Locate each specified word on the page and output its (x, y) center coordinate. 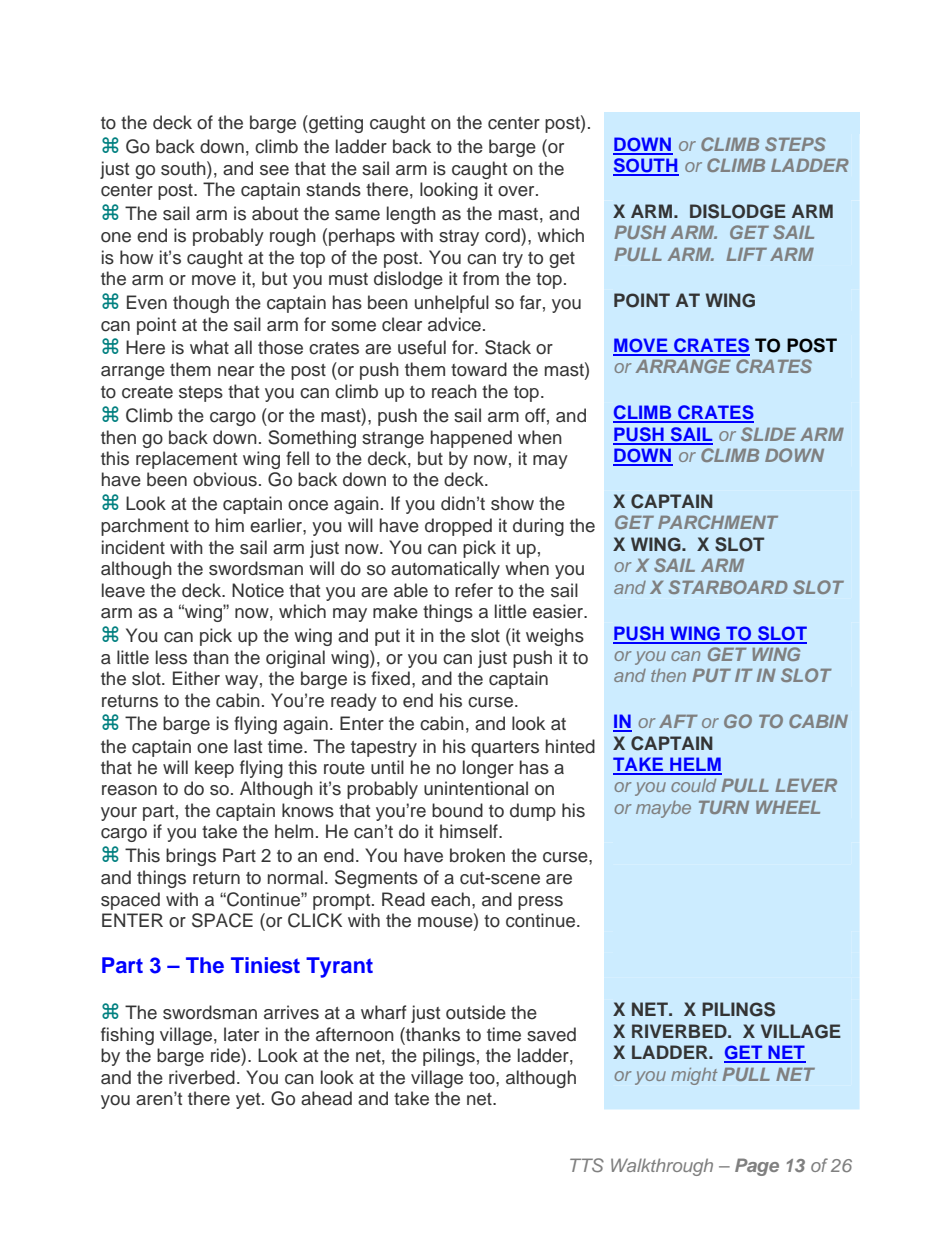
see (274, 170)
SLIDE (768, 434)
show (512, 503)
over (517, 191)
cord (503, 235)
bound (457, 810)
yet (249, 1101)
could (693, 785)
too (483, 1078)
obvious (225, 479)
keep (214, 769)
